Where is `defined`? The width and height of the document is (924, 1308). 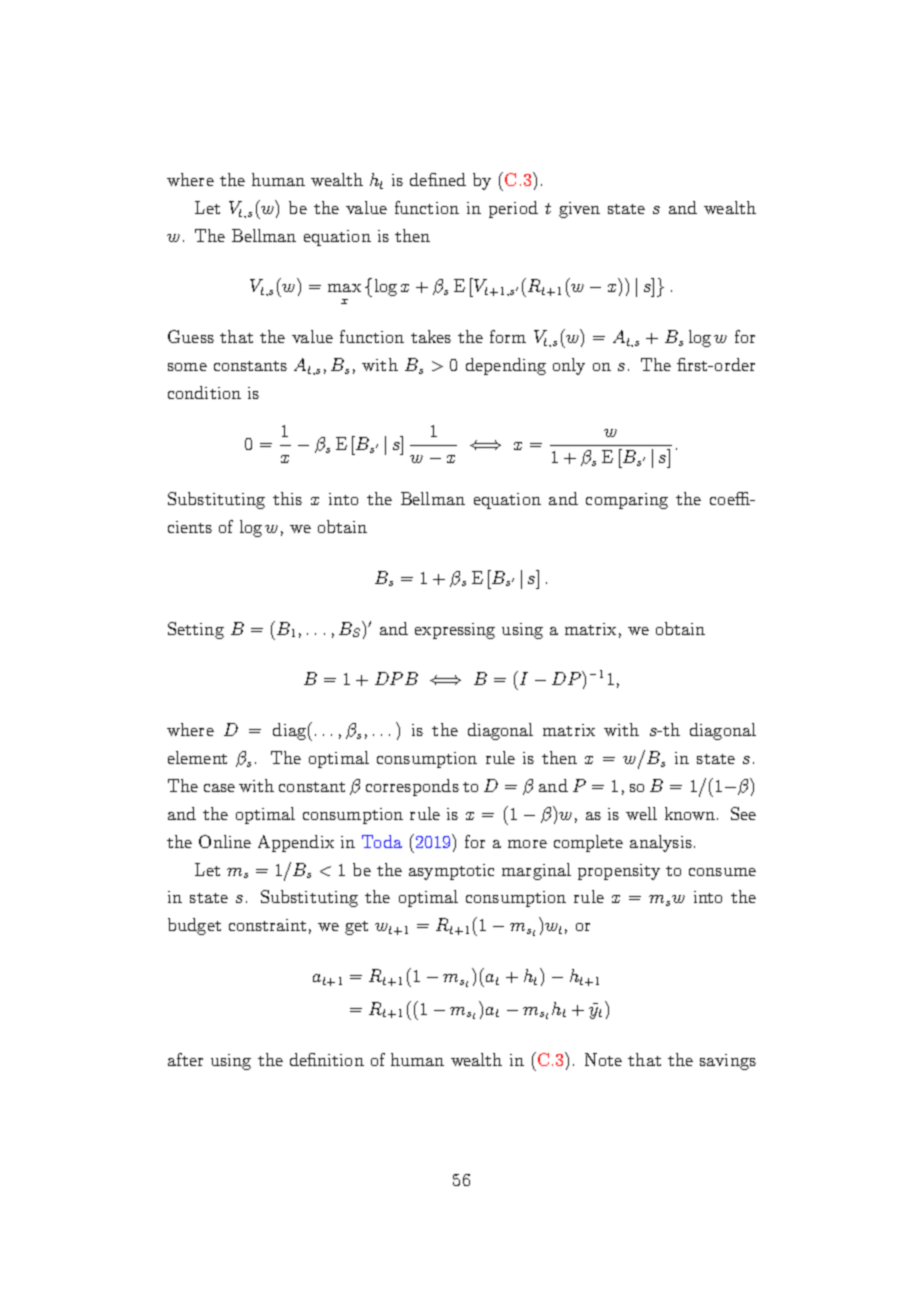 defined is located at coordinates (438, 179).
